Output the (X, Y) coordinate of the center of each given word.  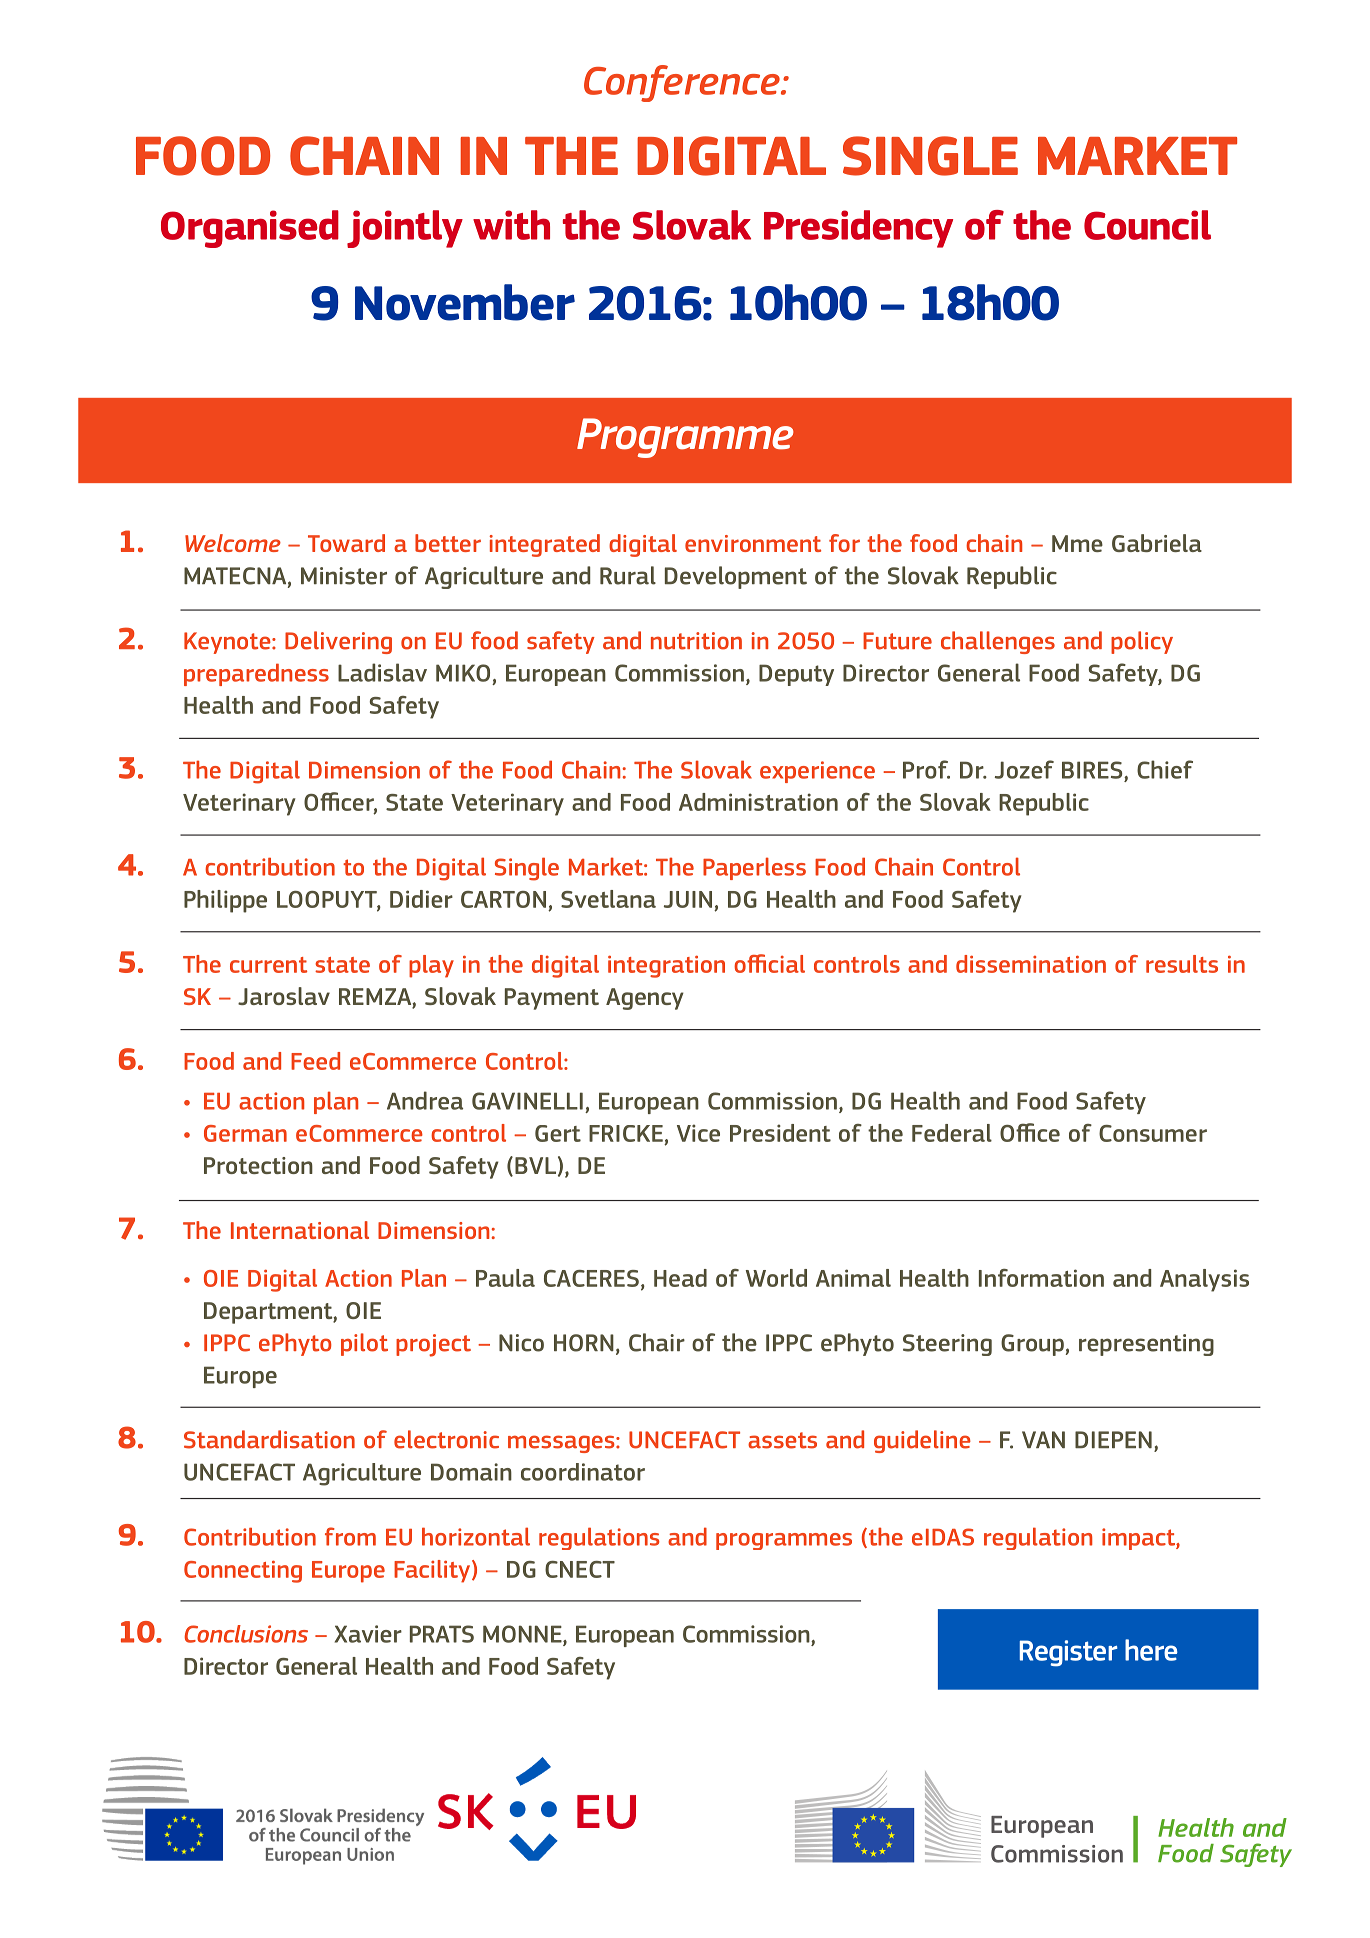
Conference (683, 83)
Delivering (338, 642)
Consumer (1153, 1133)
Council (1147, 225)
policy (1142, 642)
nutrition (696, 641)
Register (1068, 1653)
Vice (698, 1133)
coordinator (583, 1472)
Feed (315, 1061)
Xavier (368, 1634)
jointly (405, 229)
